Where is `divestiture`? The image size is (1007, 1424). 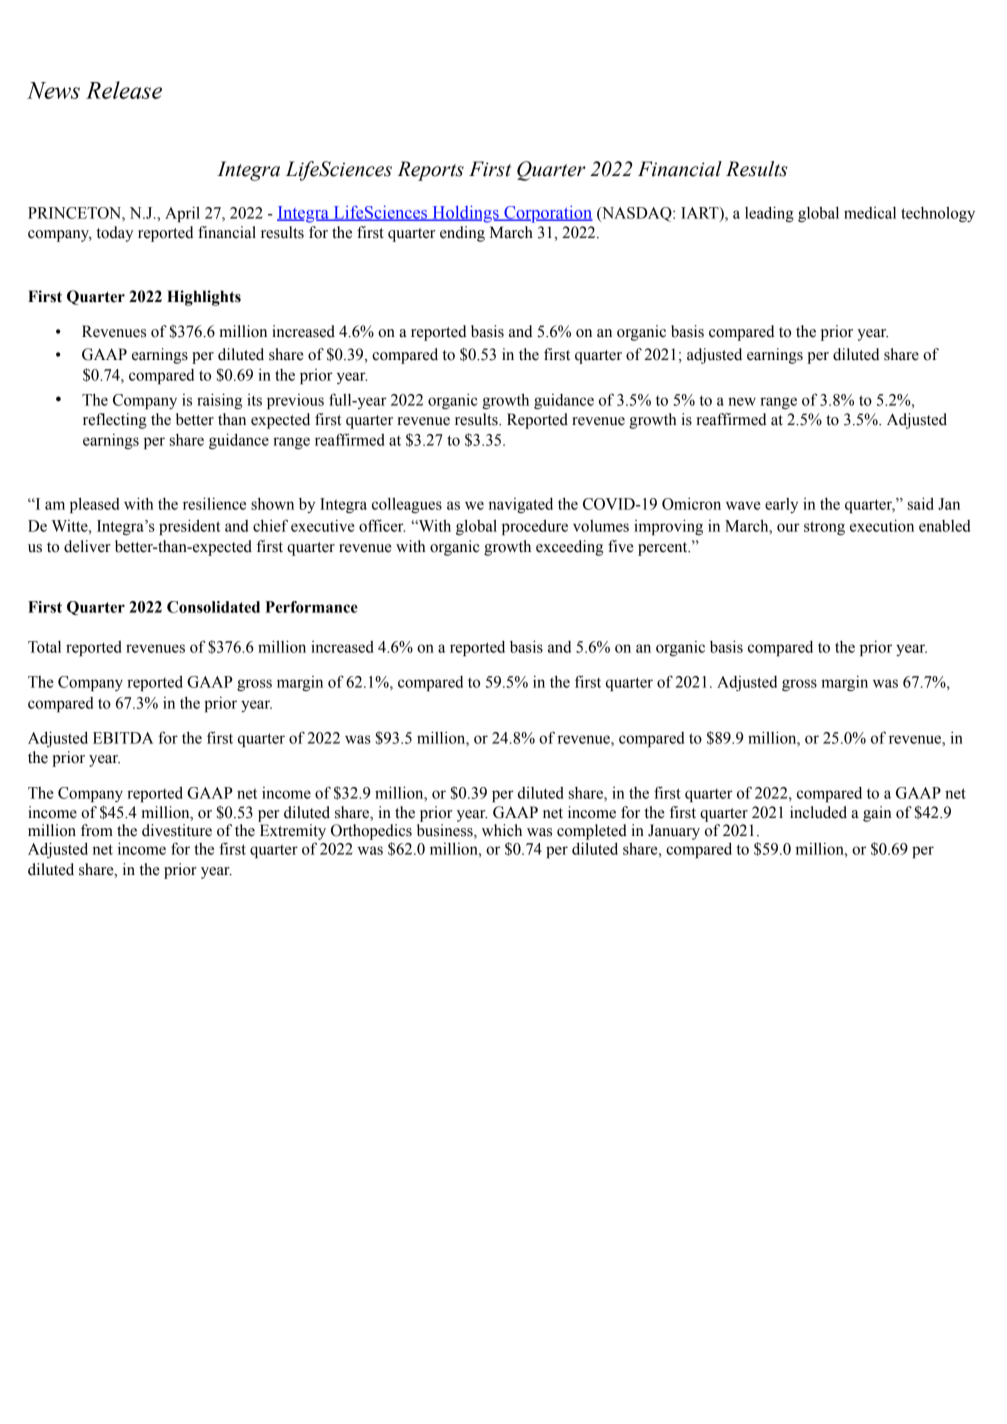 divestiture is located at coordinates (177, 830).
